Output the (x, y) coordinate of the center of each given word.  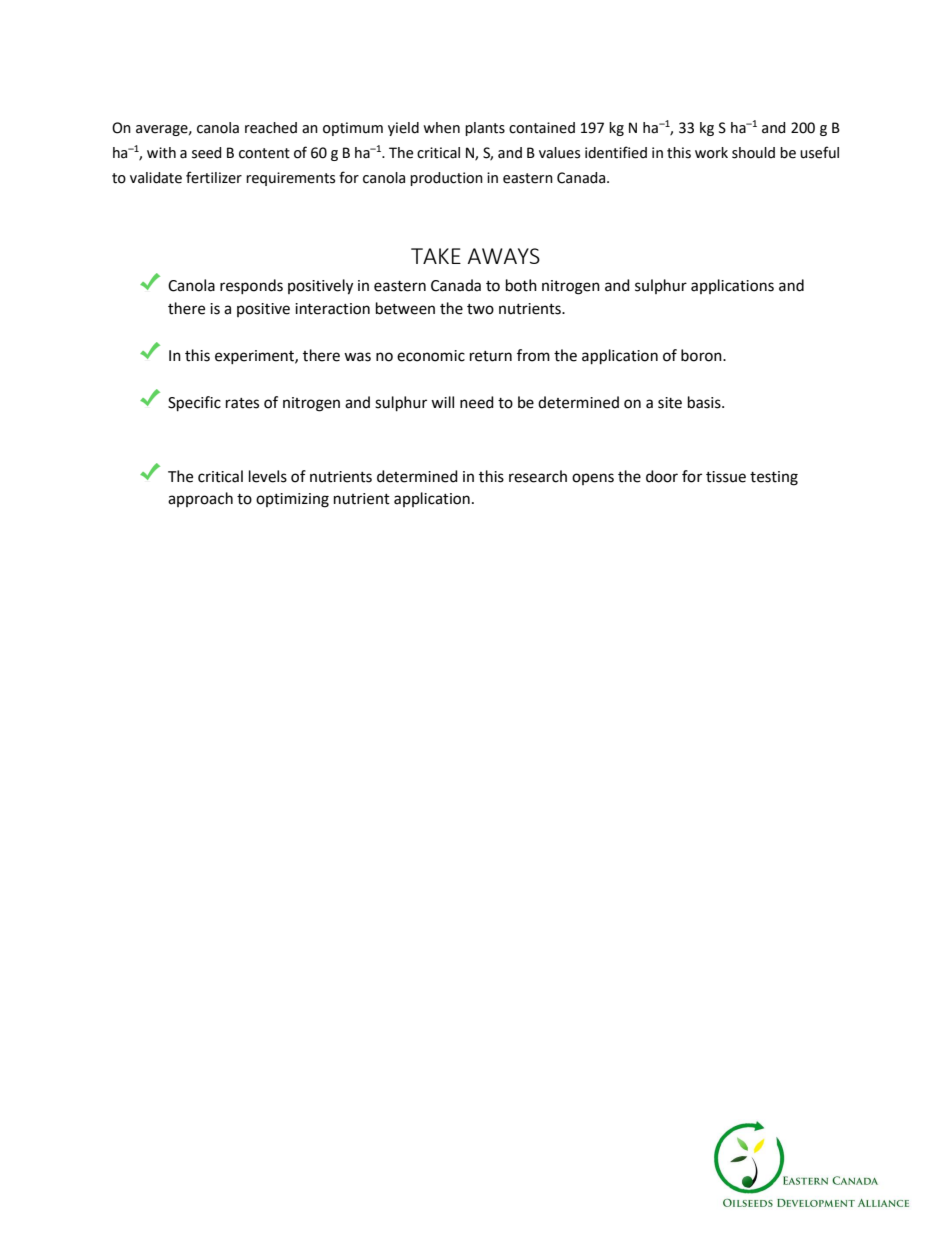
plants (485, 129)
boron (702, 355)
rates (242, 403)
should (753, 153)
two (480, 309)
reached (271, 128)
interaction (332, 309)
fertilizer (214, 177)
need (477, 402)
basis (705, 402)
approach (200, 499)
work (711, 153)
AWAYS (503, 256)
